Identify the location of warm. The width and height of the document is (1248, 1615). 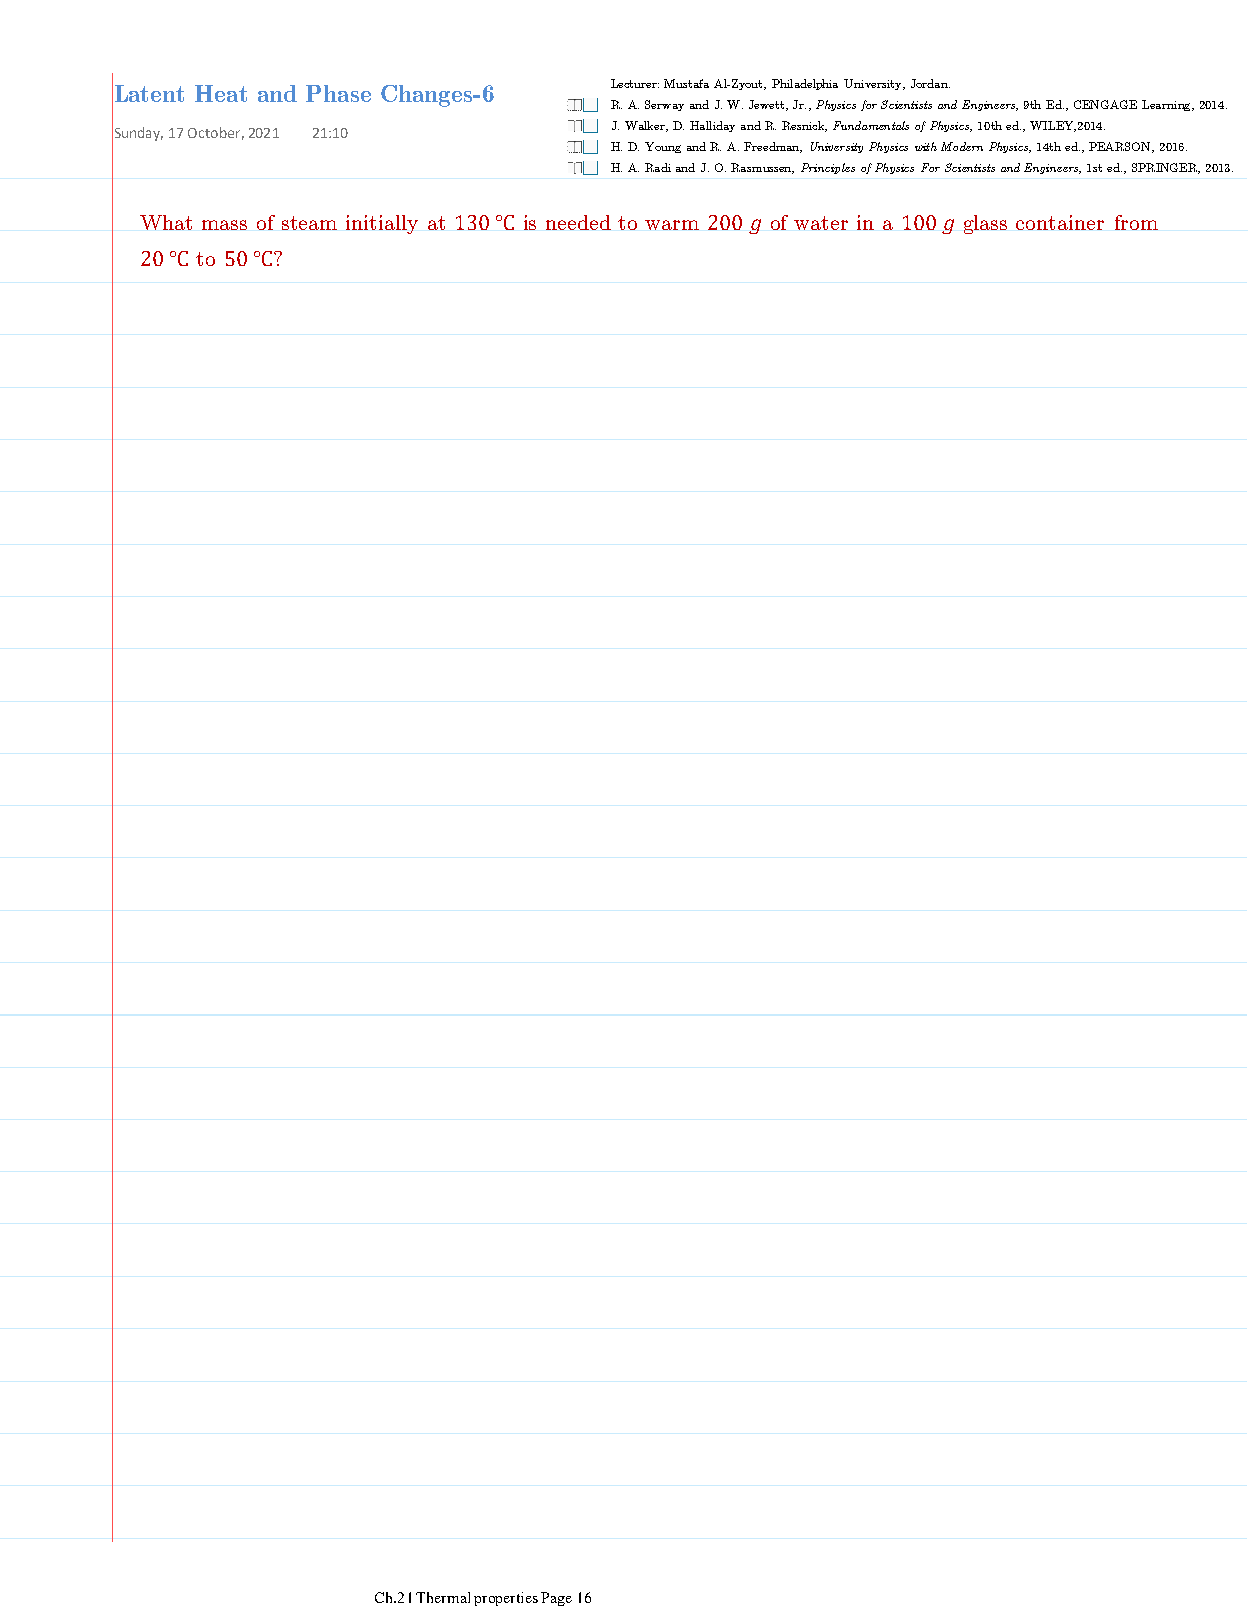
(672, 225).
